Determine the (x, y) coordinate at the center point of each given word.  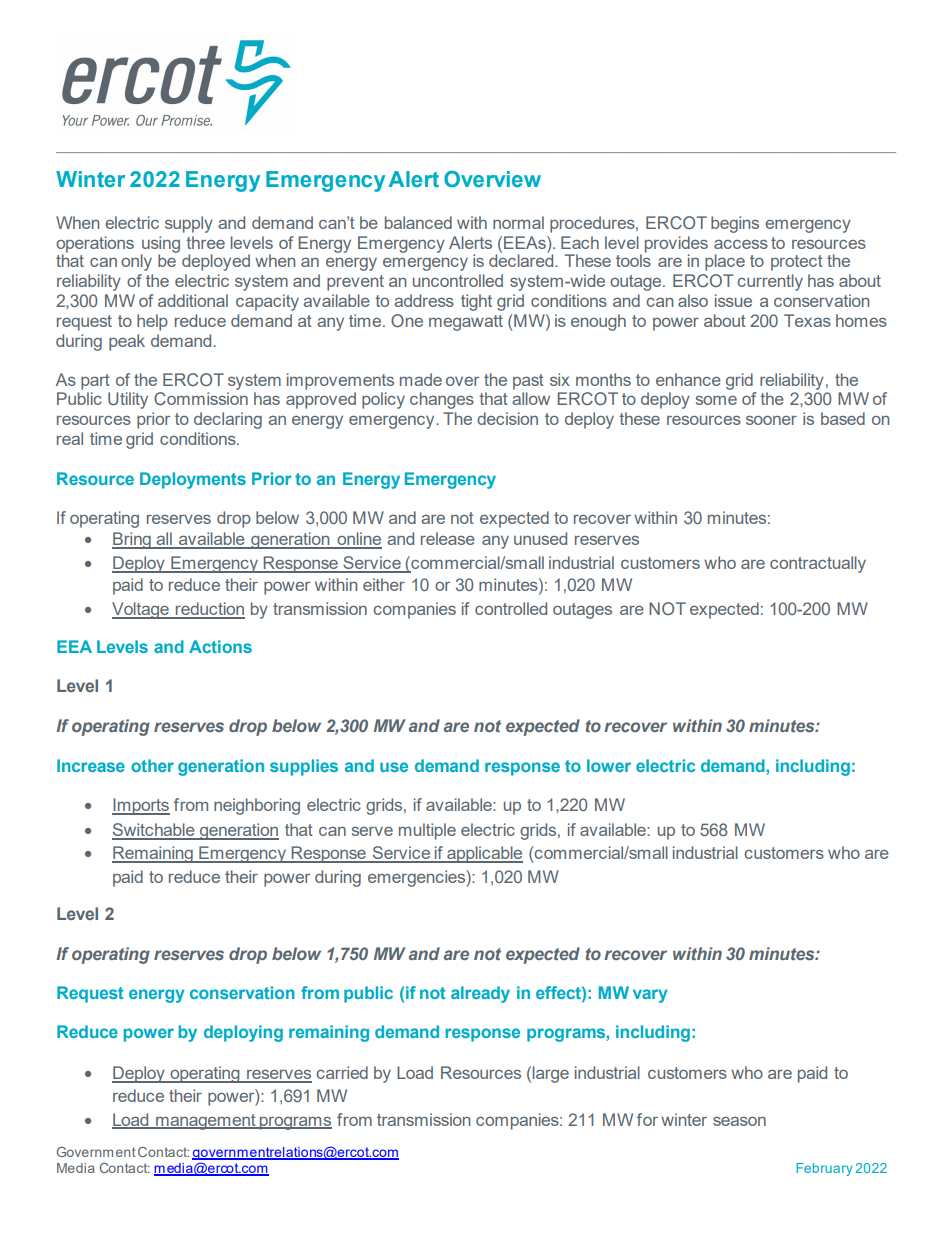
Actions (220, 646)
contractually (818, 564)
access (741, 244)
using (160, 245)
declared (522, 259)
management (206, 1122)
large (551, 1074)
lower (609, 765)
